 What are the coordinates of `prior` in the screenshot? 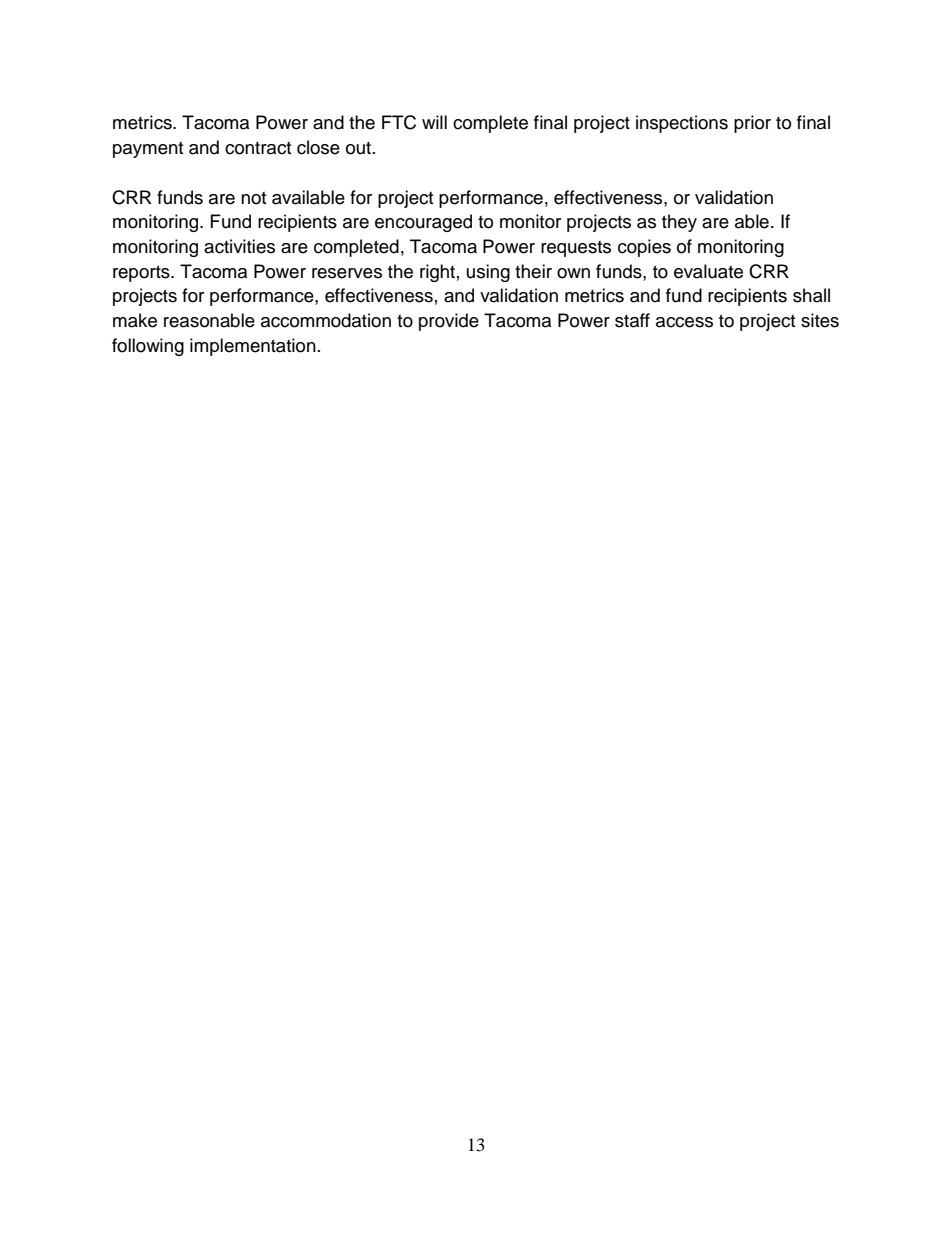 It's located at (752, 124).
